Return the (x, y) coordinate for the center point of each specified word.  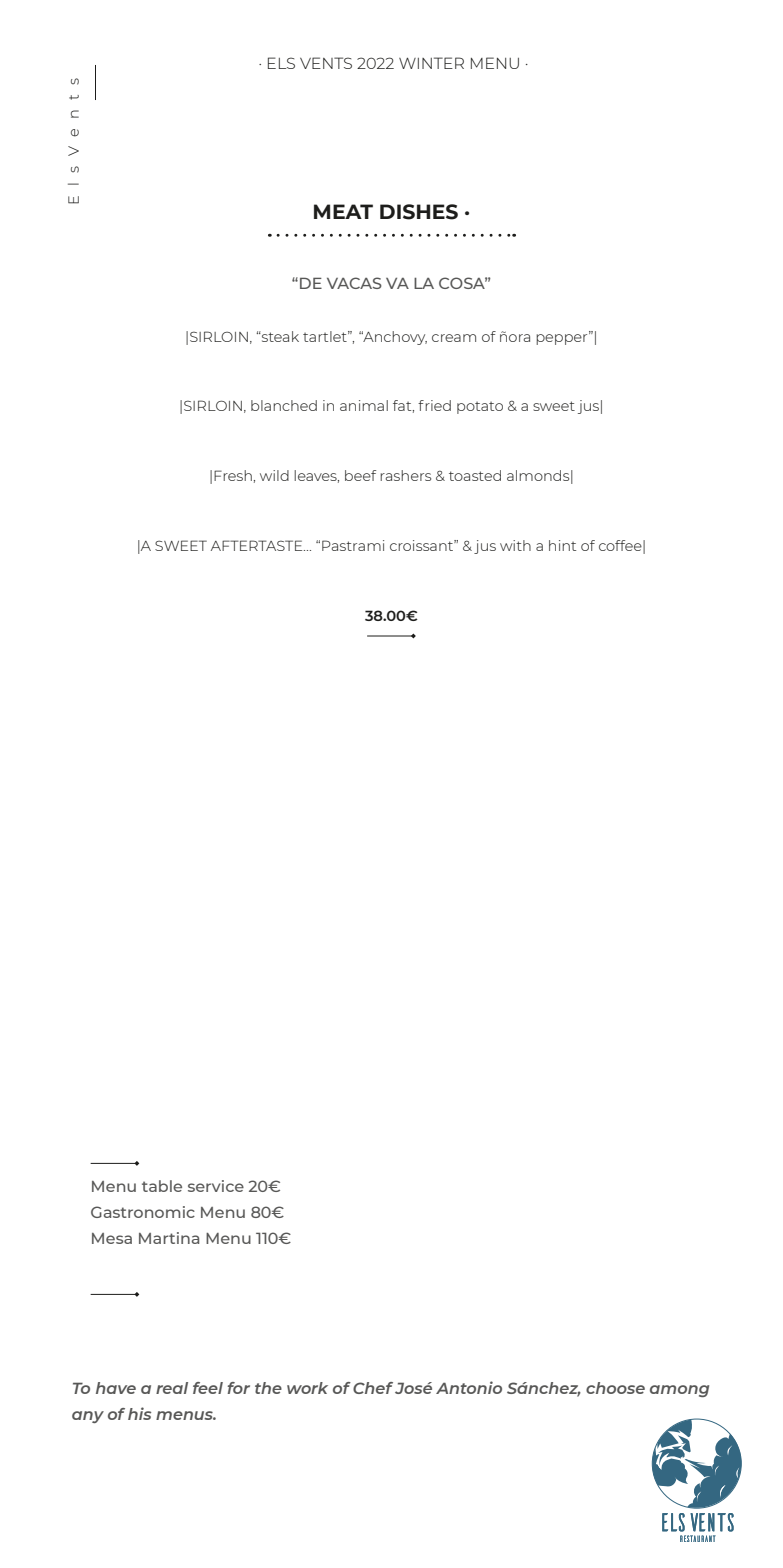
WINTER (431, 63)
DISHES (419, 212)
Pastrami (353, 545)
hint (562, 545)
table (162, 1186)
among (679, 1391)
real (172, 1388)
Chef (373, 1388)
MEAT (343, 211)
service (216, 1186)
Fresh (233, 475)
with (515, 545)
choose (615, 1388)
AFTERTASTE (258, 545)
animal (364, 405)
